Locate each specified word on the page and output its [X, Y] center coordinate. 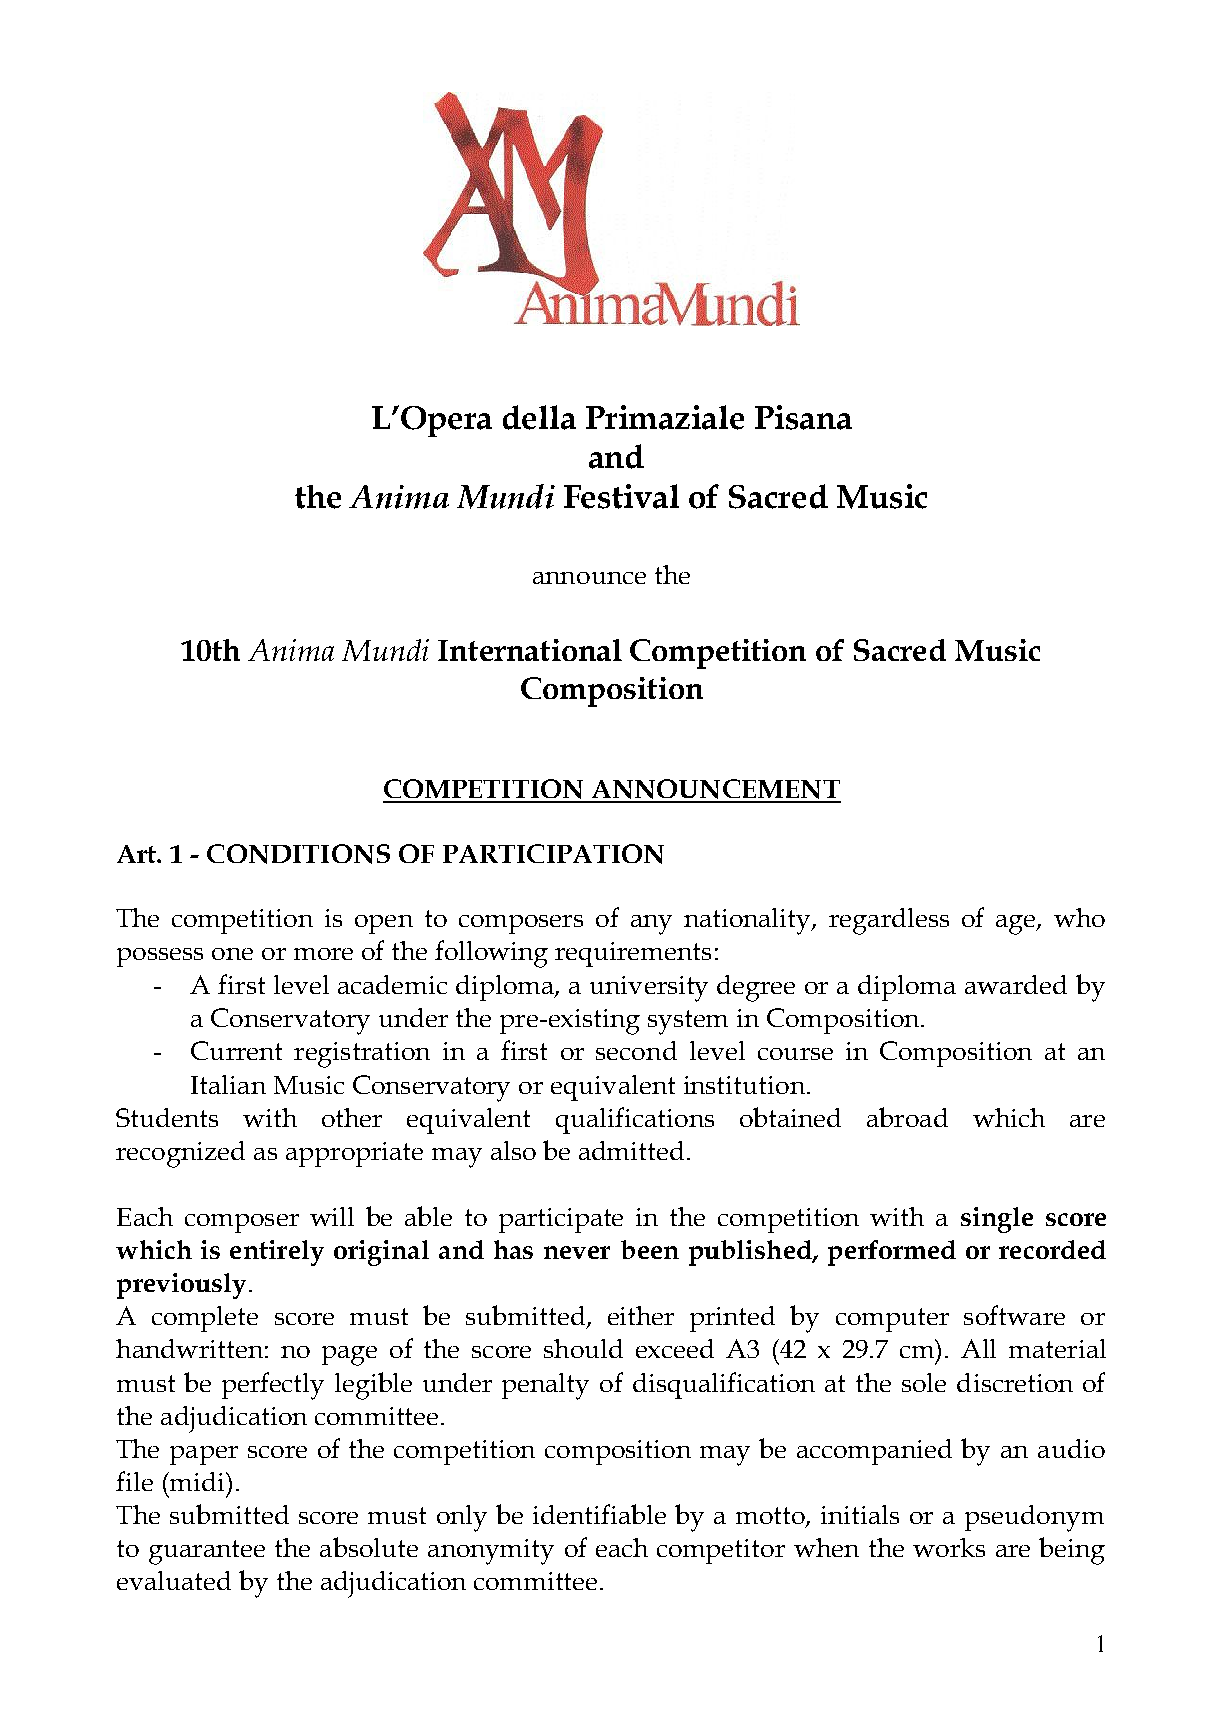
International [530, 650]
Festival [621, 496]
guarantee [207, 1552]
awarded [1016, 984]
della [539, 417]
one [232, 954]
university [649, 989]
